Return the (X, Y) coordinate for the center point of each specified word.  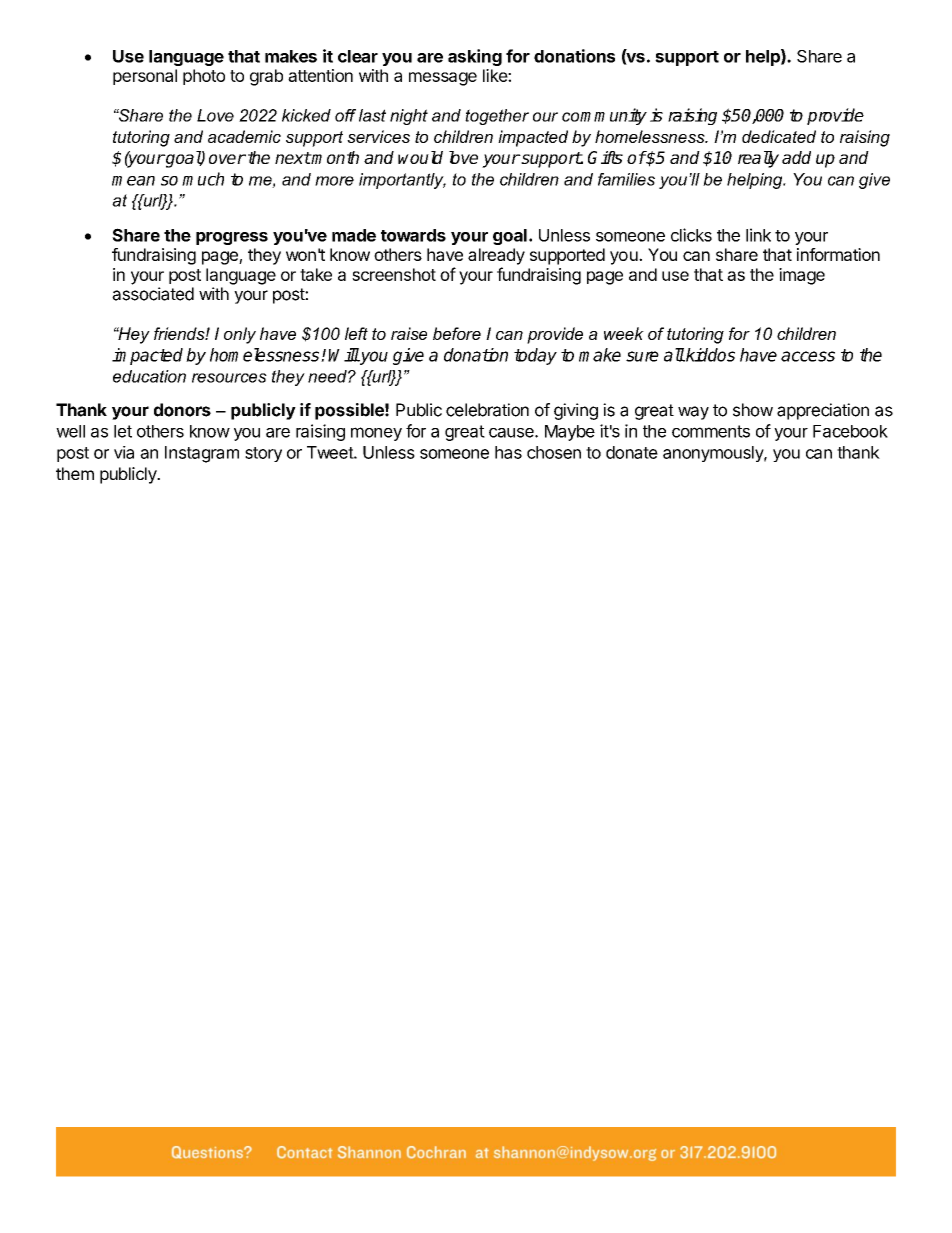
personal (145, 77)
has (508, 452)
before (457, 333)
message (443, 79)
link (758, 235)
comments (711, 431)
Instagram (202, 454)
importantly (402, 181)
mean (133, 181)
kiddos (709, 355)
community (604, 116)
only (240, 335)
